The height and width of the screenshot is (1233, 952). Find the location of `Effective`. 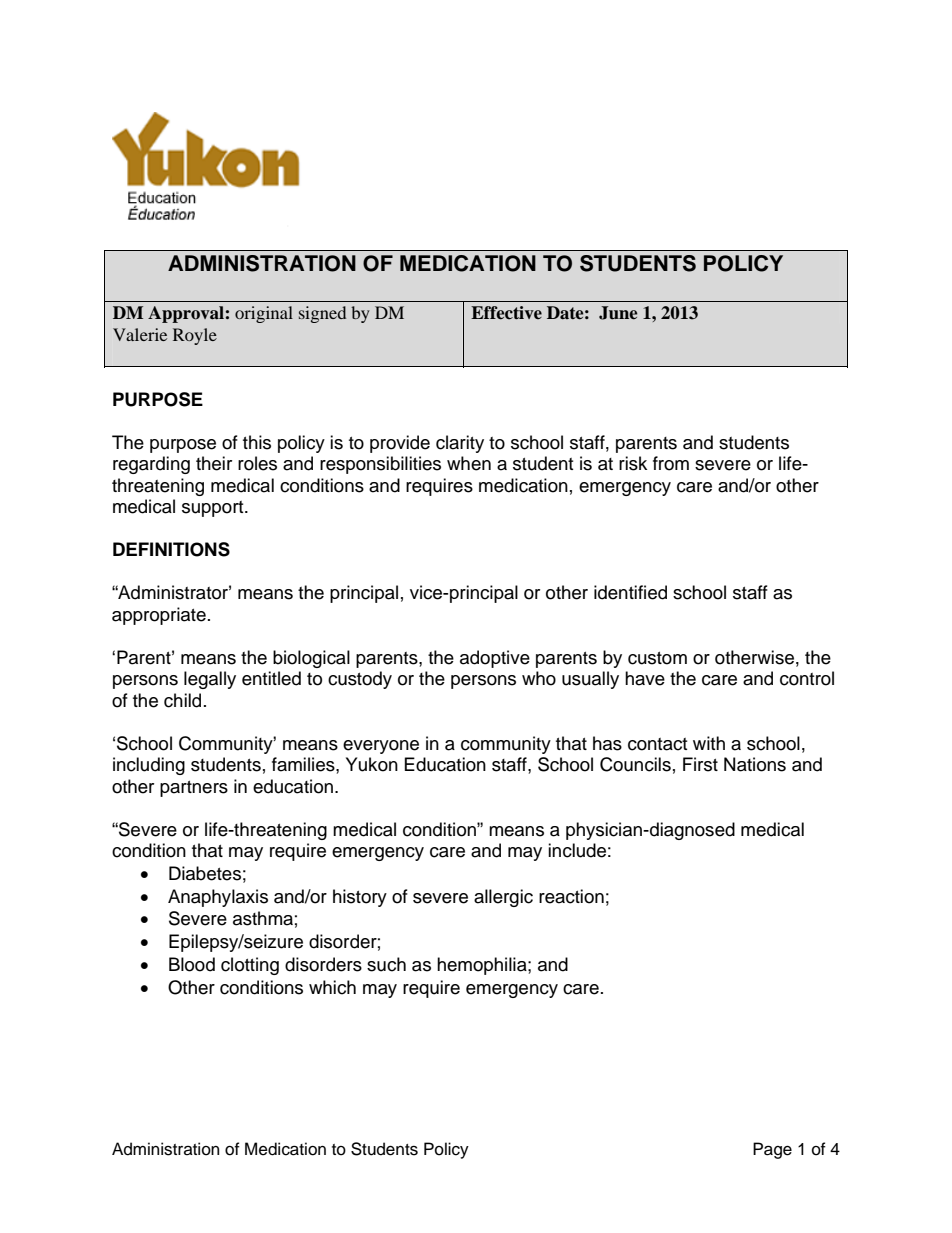

Effective is located at coordinates (506, 313).
